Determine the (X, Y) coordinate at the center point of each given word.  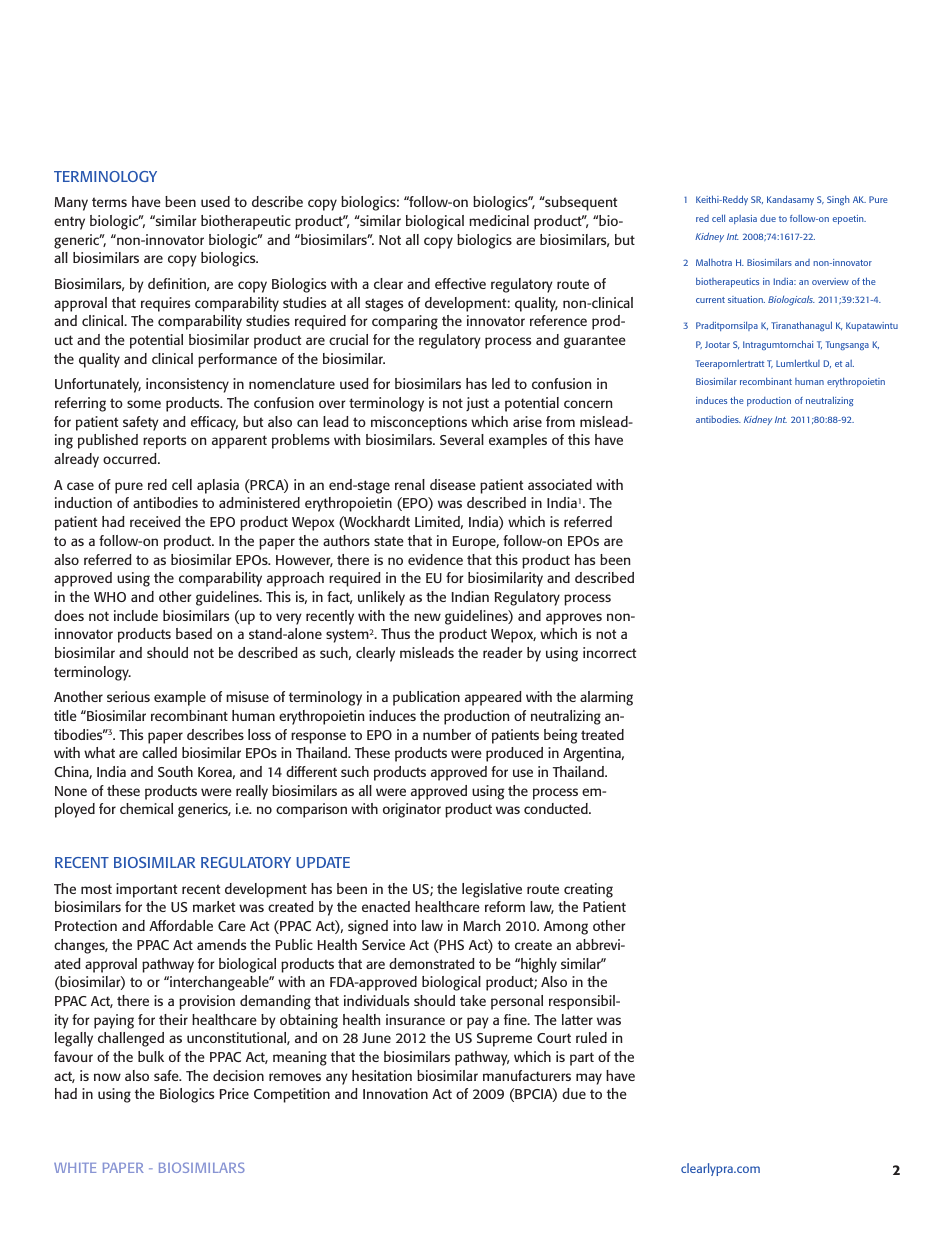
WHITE (75, 1168)
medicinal (499, 220)
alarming (606, 698)
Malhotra (714, 262)
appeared (493, 698)
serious (128, 696)
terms (109, 202)
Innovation (395, 1093)
